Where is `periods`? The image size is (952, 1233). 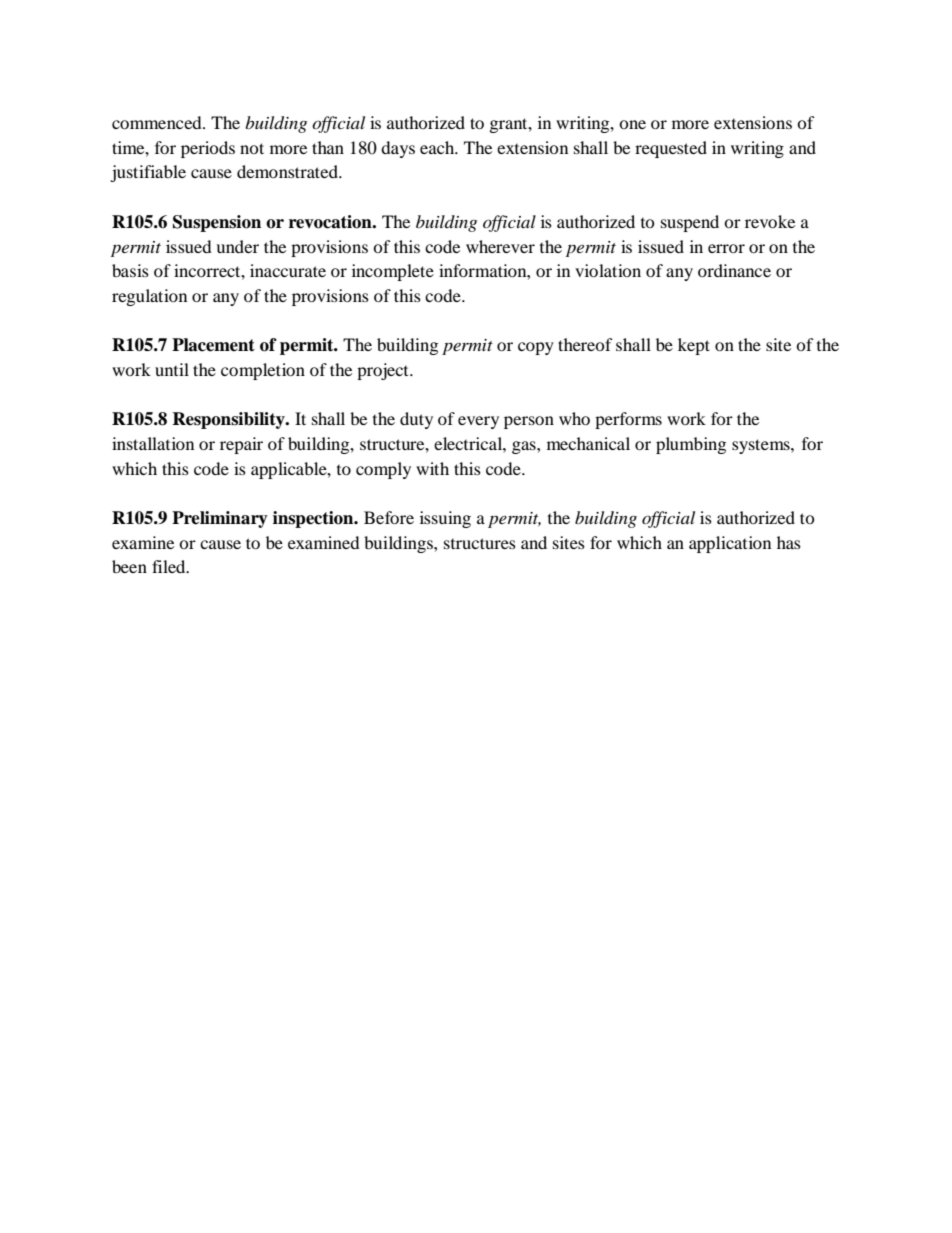 periods is located at coordinates (208, 149).
